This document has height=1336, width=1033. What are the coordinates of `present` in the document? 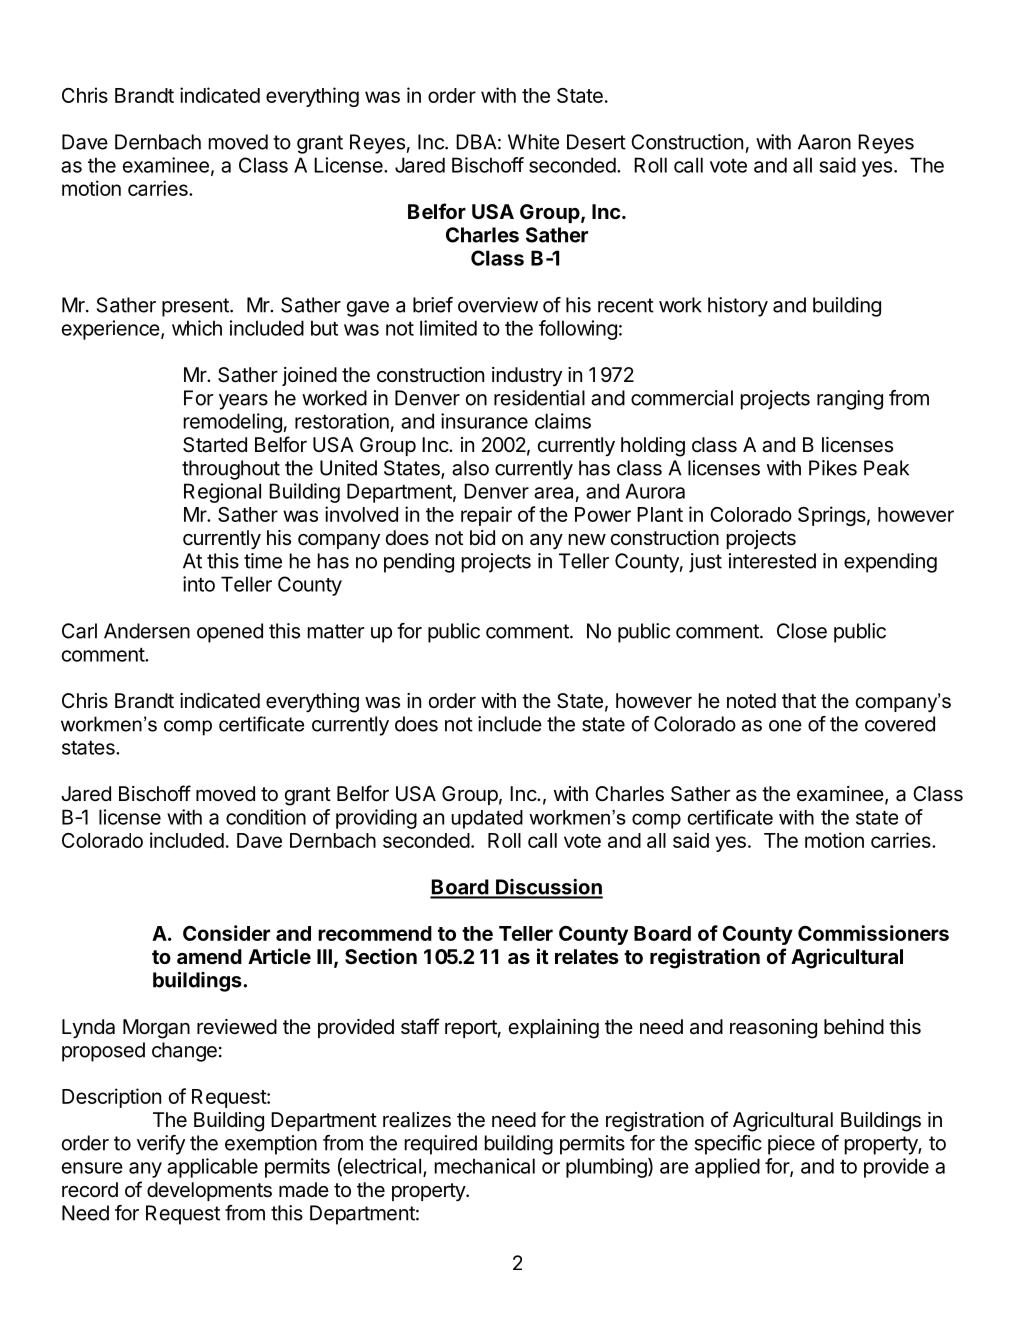 It's located at (196, 307).
